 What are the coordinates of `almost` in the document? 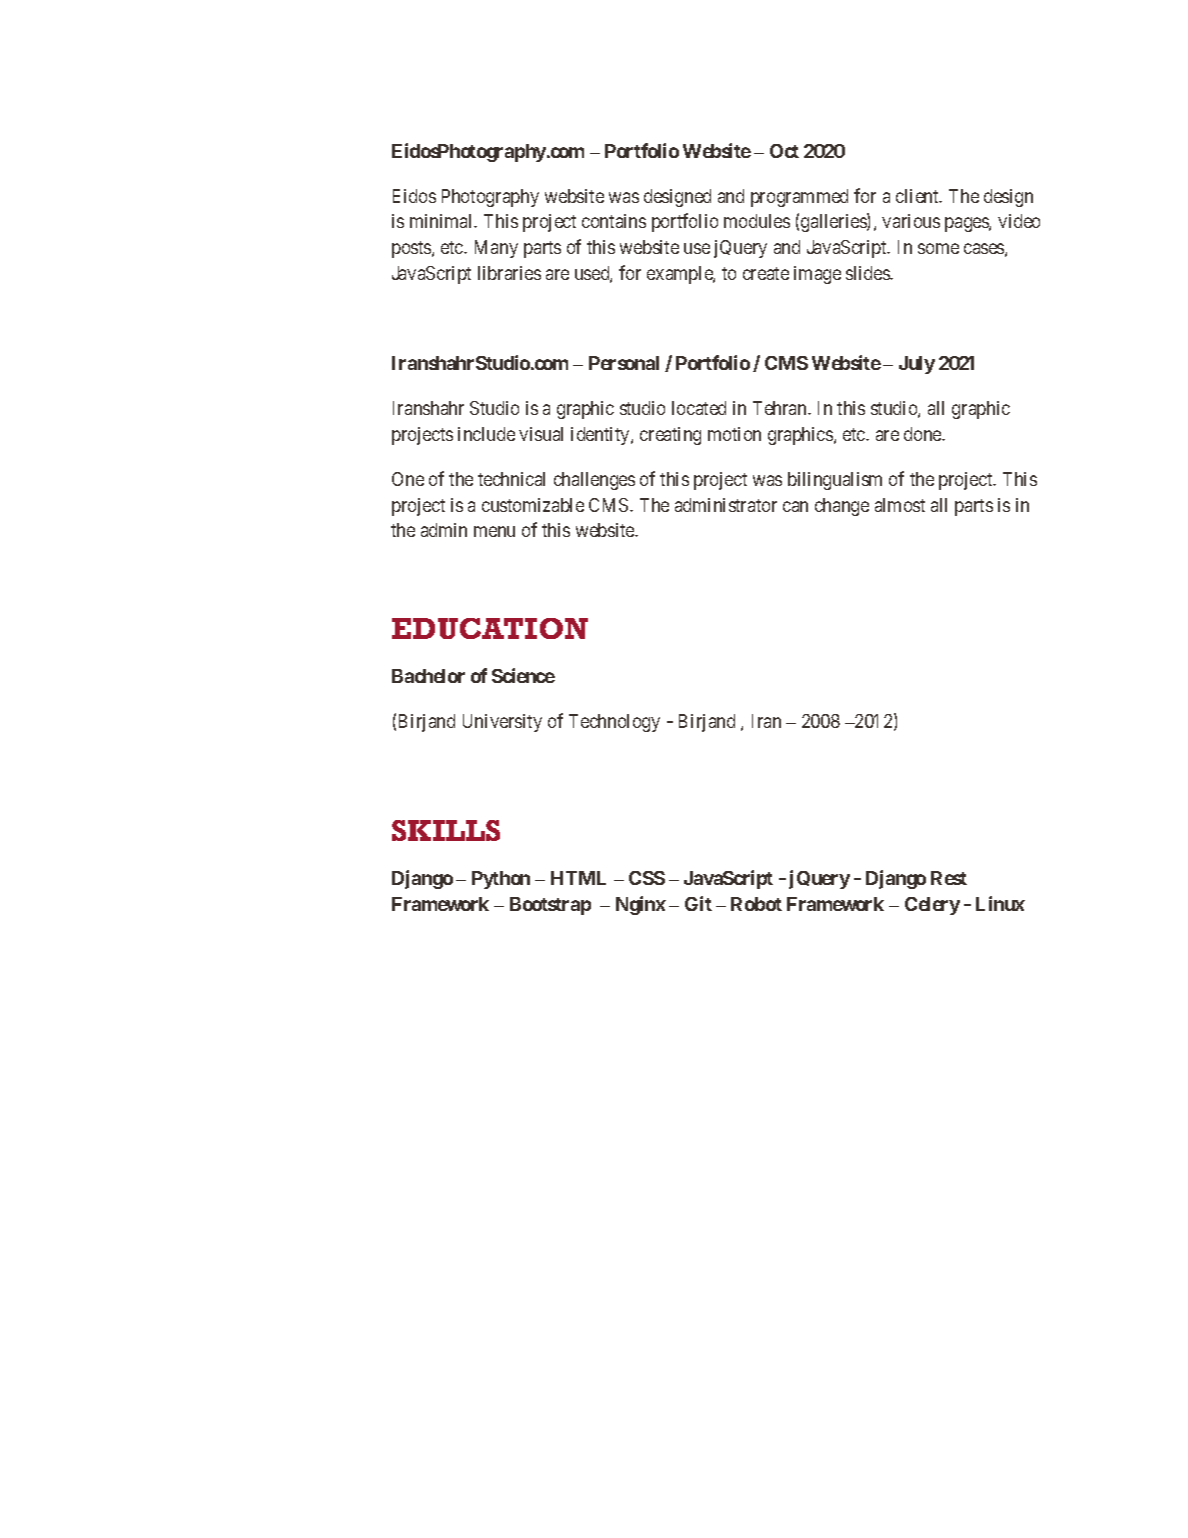 It's located at (900, 505).
